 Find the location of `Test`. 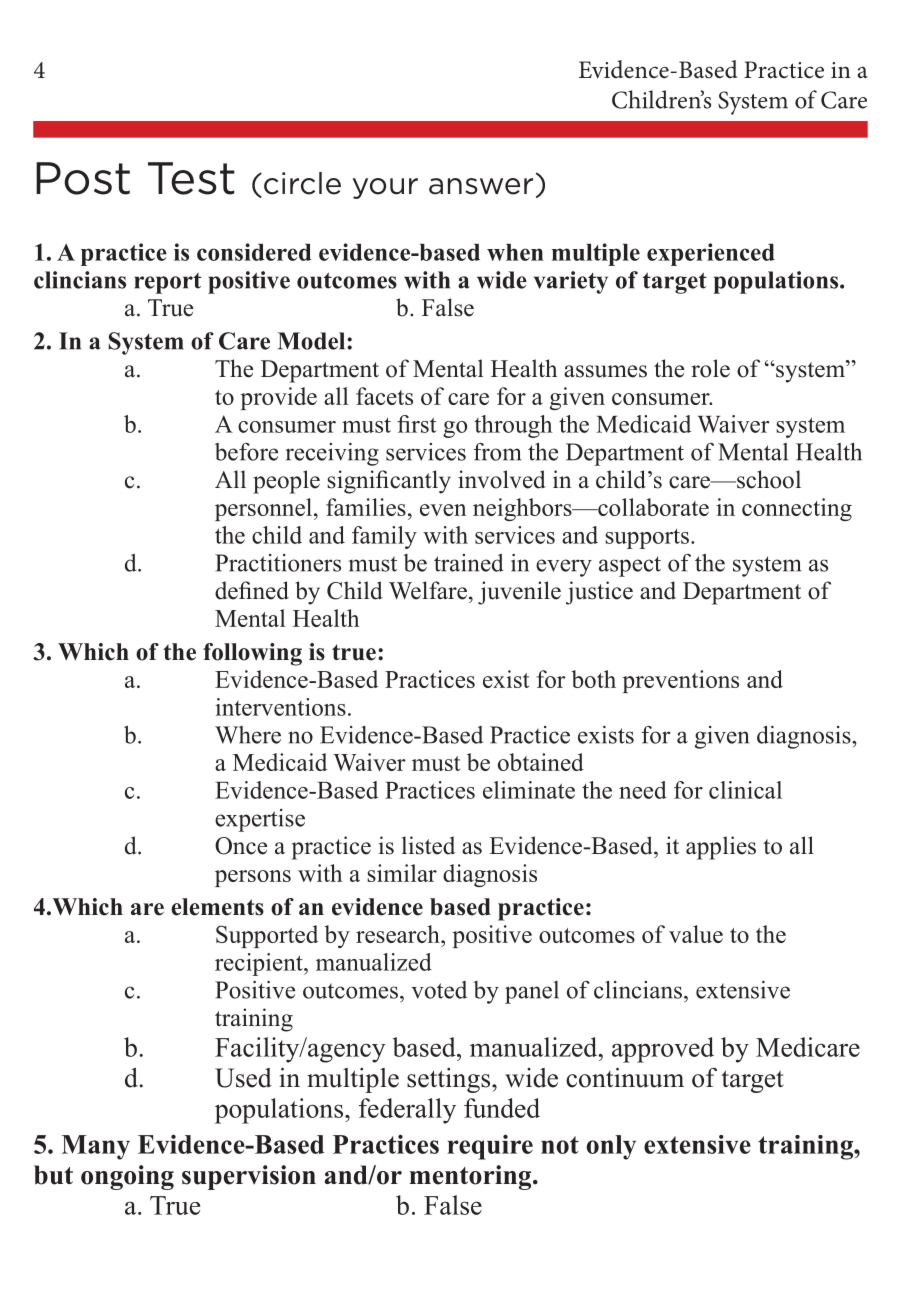

Test is located at coordinates (191, 178).
